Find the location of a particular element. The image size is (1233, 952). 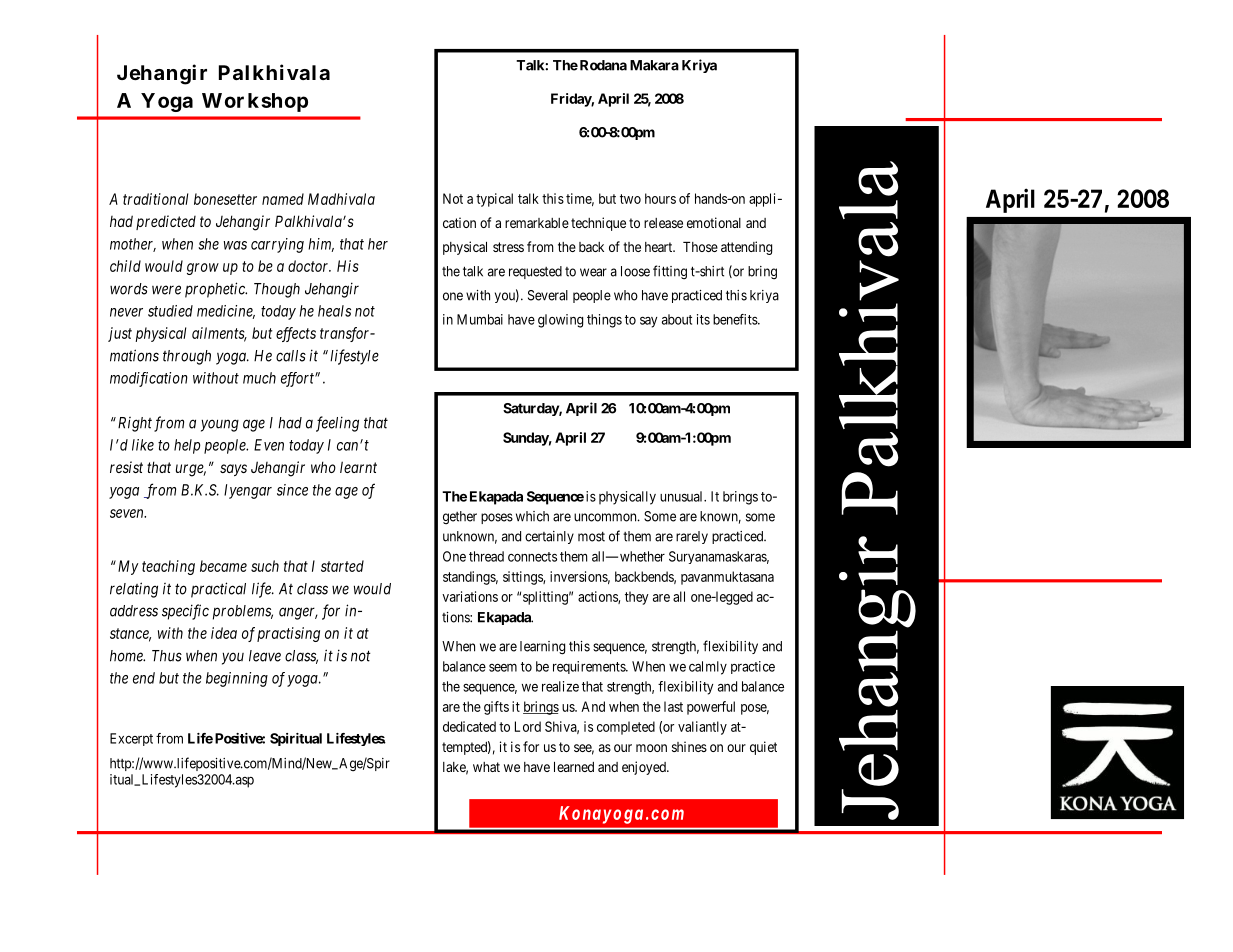

about is located at coordinates (677, 319).
